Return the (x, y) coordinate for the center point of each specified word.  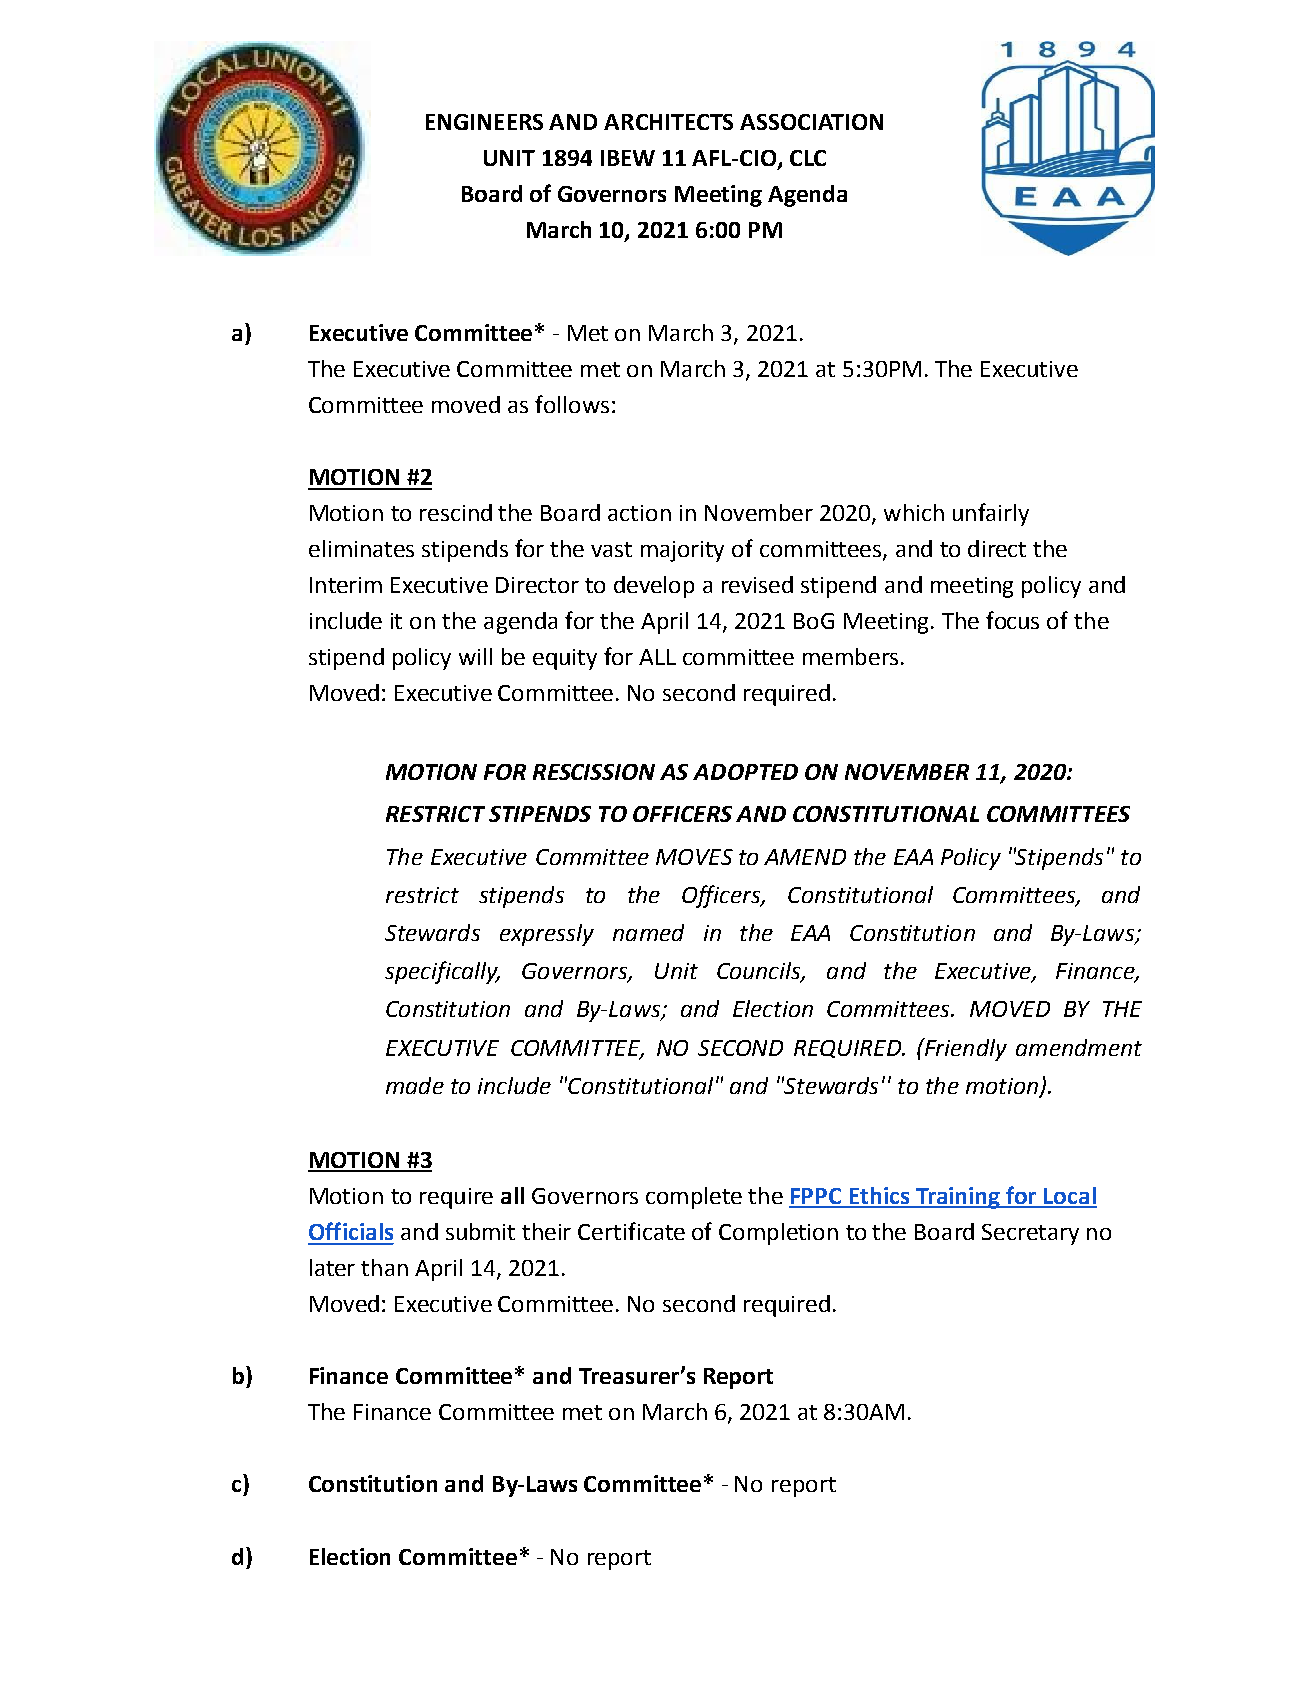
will (475, 656)
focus (1012, 620)
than (384, 1267)
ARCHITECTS (668, 122)
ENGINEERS (484, 122)
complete (694, 1198)
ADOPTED (745, 772)
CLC (808, 158)
